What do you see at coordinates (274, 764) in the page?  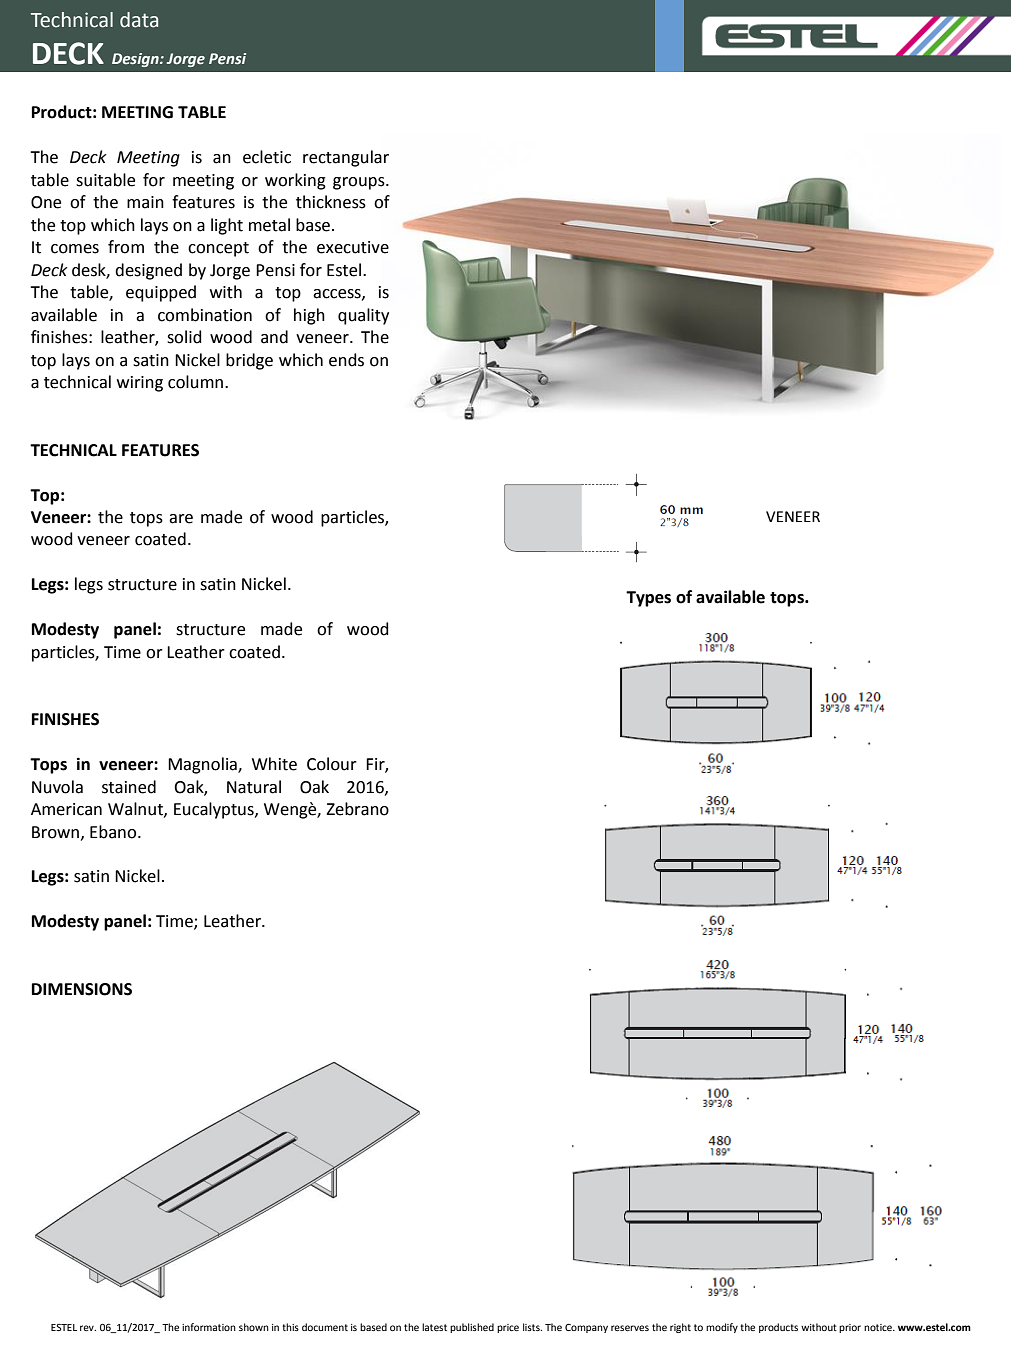 I see `White` at bounding box center [274, 764].
